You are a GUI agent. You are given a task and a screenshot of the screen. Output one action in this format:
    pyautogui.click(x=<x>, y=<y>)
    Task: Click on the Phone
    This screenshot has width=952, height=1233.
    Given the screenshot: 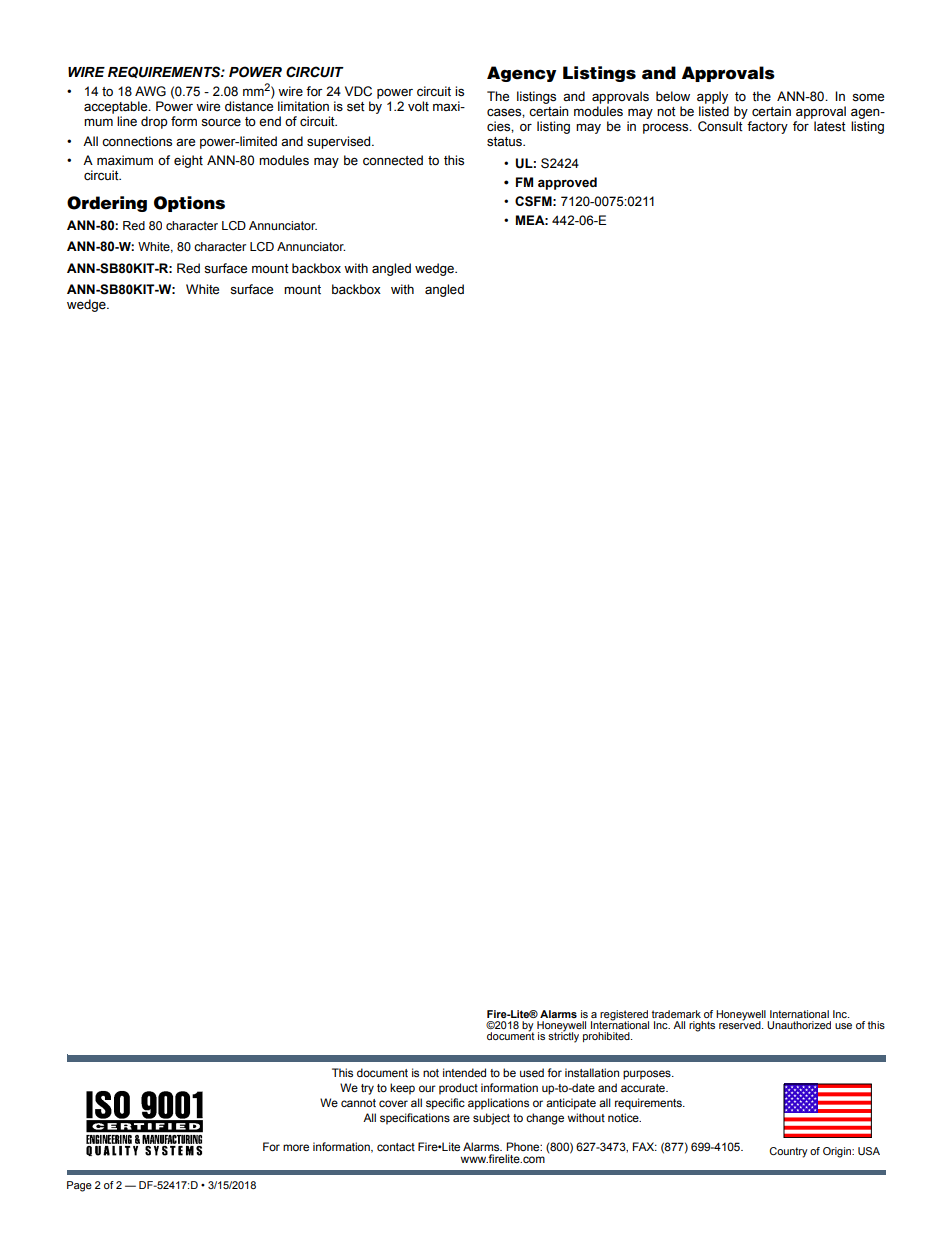 What is the action you would take?
    pyautogui.click(x=524, y=1146)
